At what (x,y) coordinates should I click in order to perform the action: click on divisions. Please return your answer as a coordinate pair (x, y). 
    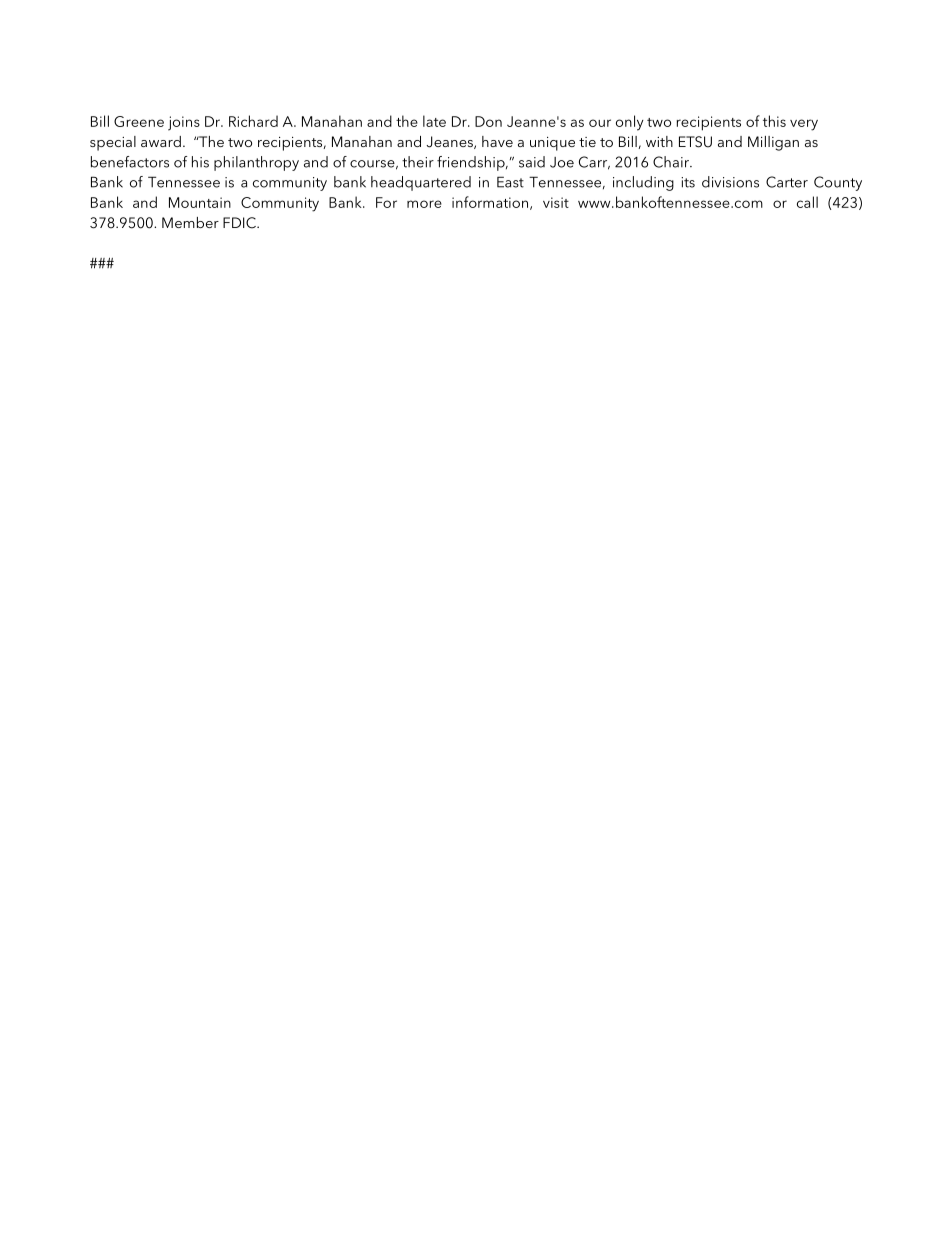
    Looking at the image, I should click on (730, 182).
